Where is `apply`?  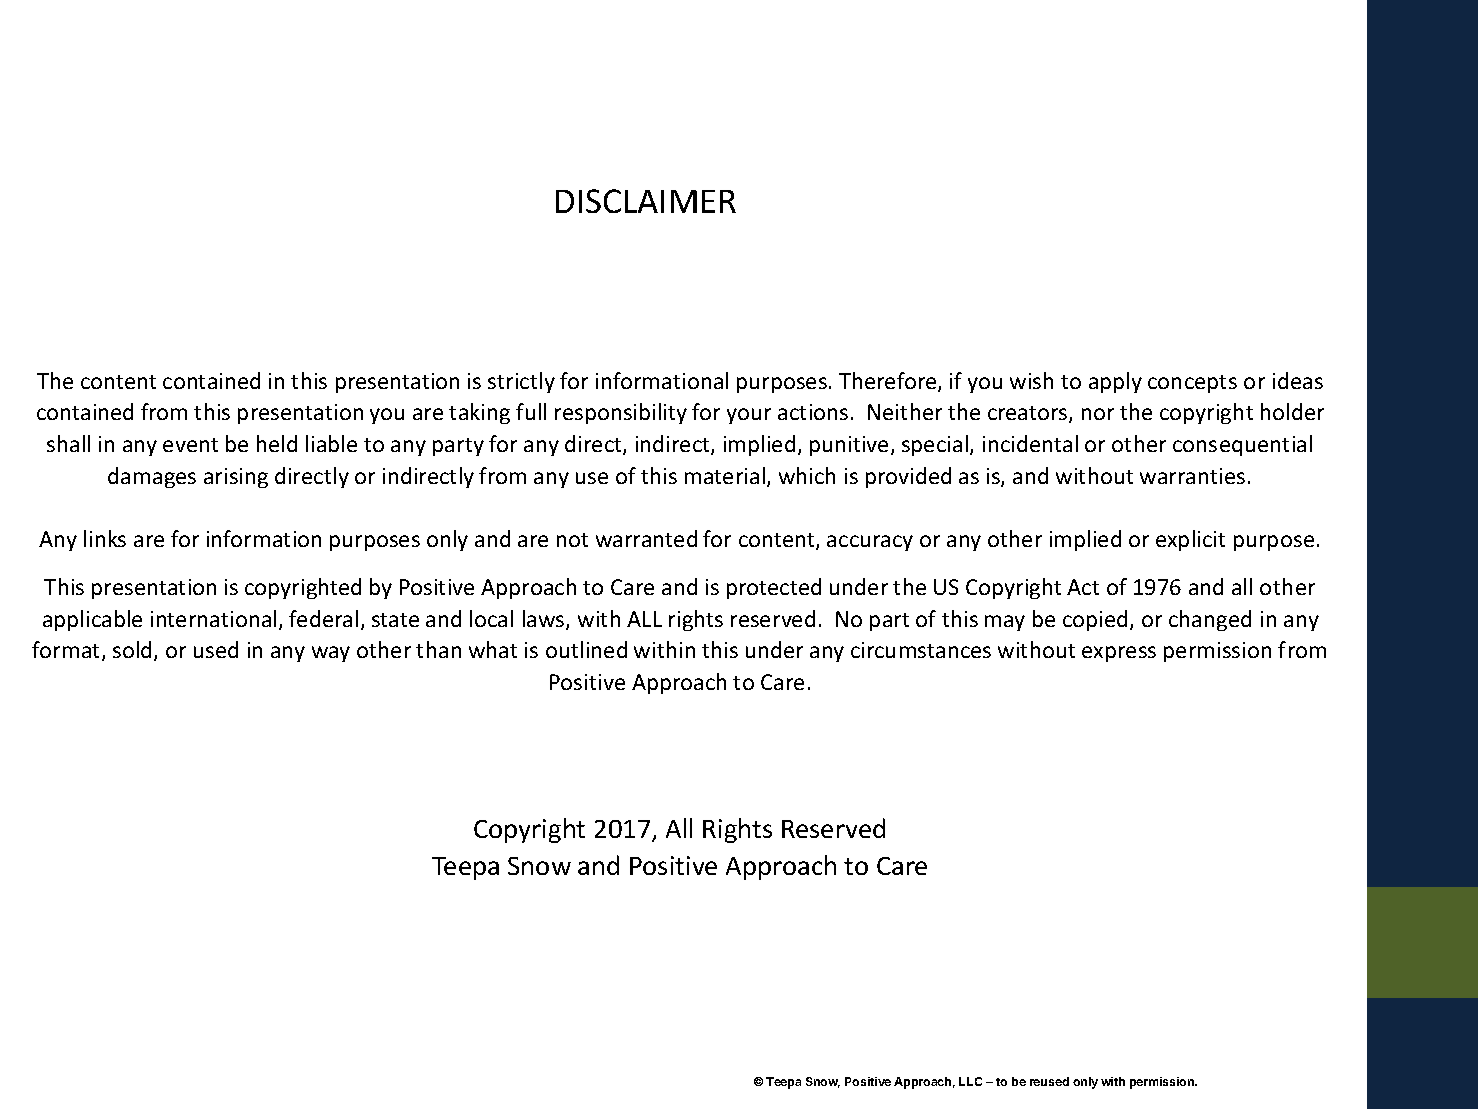
apply is located at coordinates (1115, 382).
